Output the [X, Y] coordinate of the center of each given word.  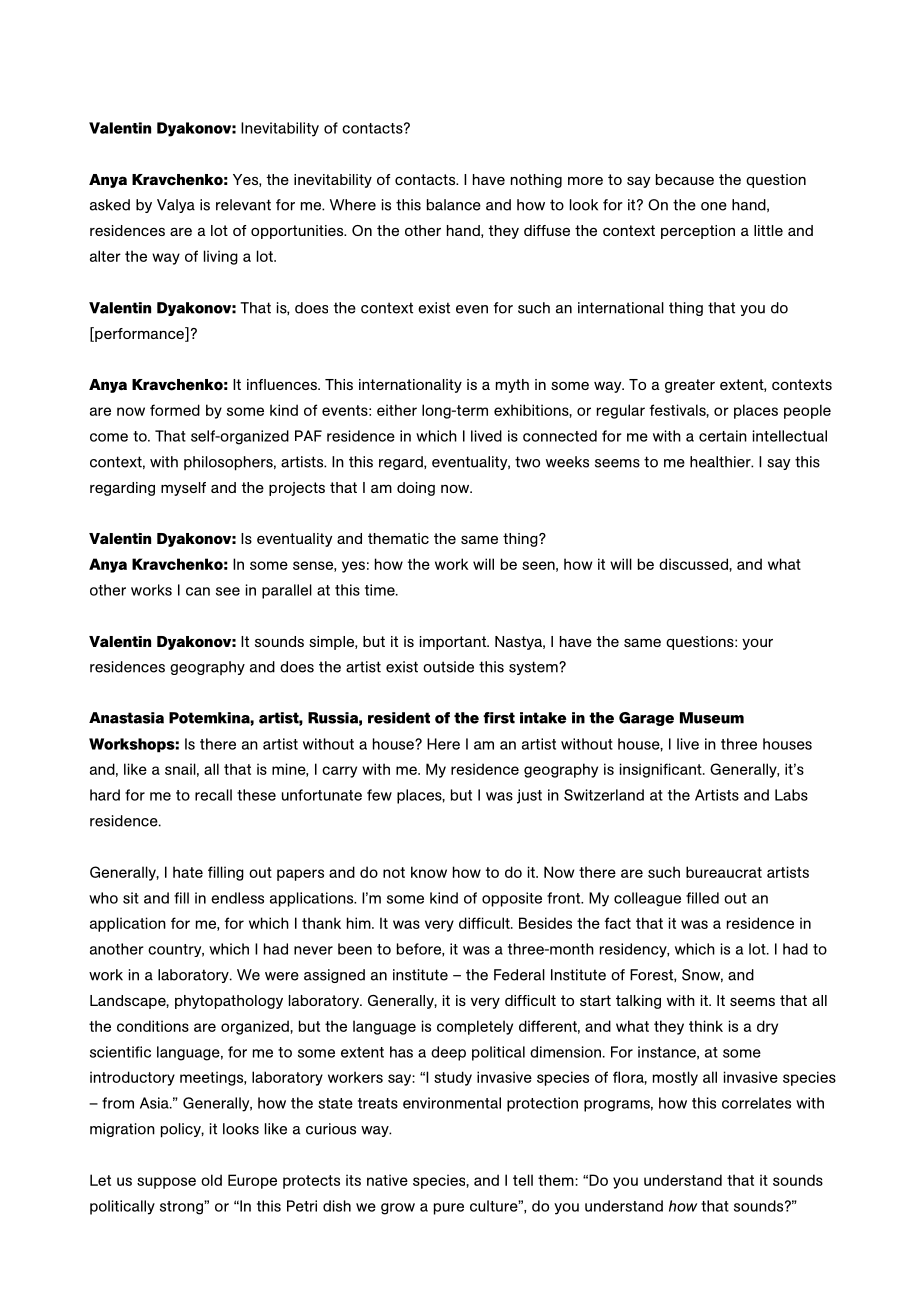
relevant [243, 205]
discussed [694, 564]
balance [454, 205]
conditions [153, 1026]
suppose [166, 1183]
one [714, 206]
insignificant [662, 770]
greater [690, 386]
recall [213, 795]
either [397, 410]
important [454, 643]
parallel [287, 591]
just [529, 796]
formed [175, 410]
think [706, 1026]
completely [475, 1027]
